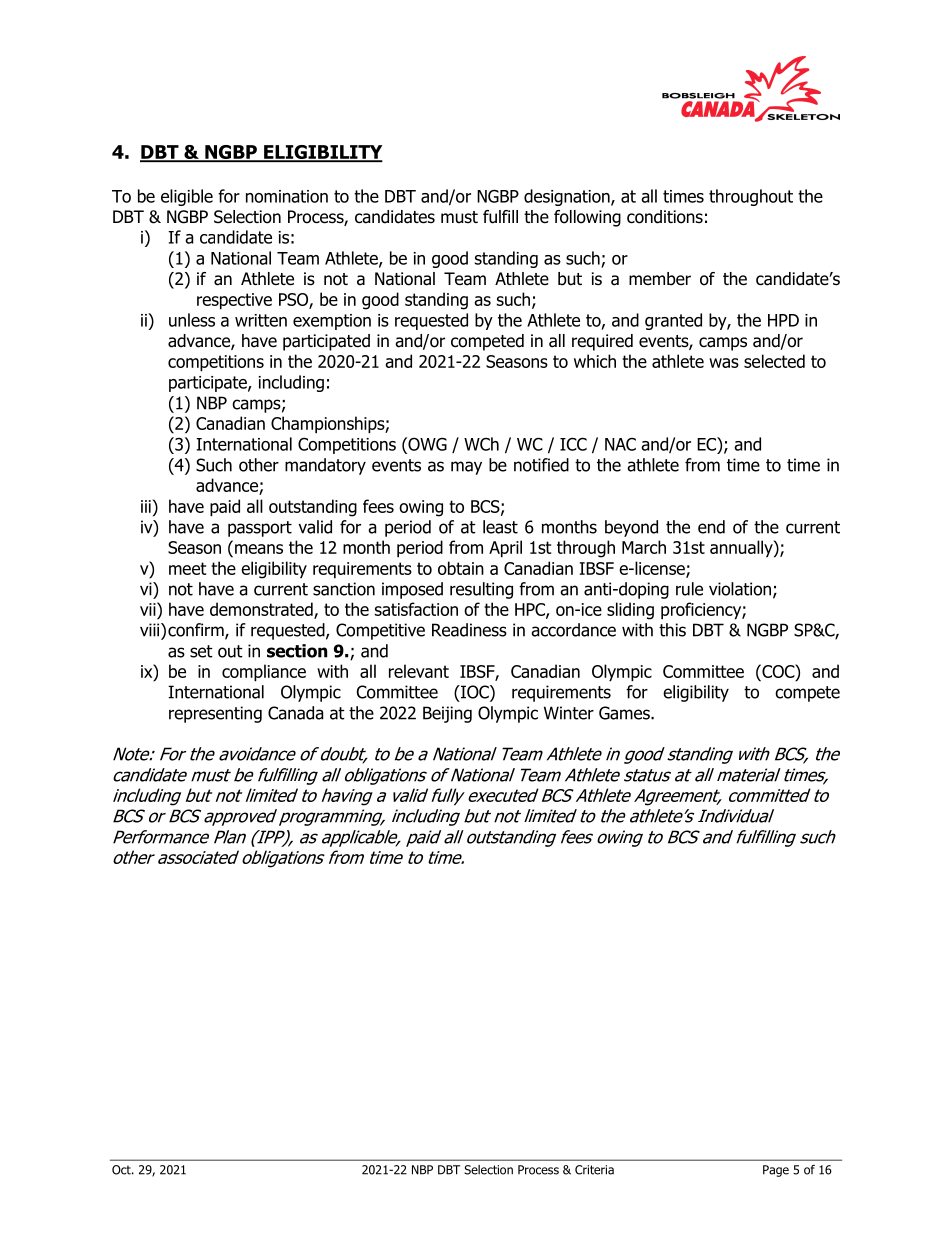  What do you see at coordinates (264, 673) in the screenshot?
I see `compliance` at bounding box center [264, 673].
